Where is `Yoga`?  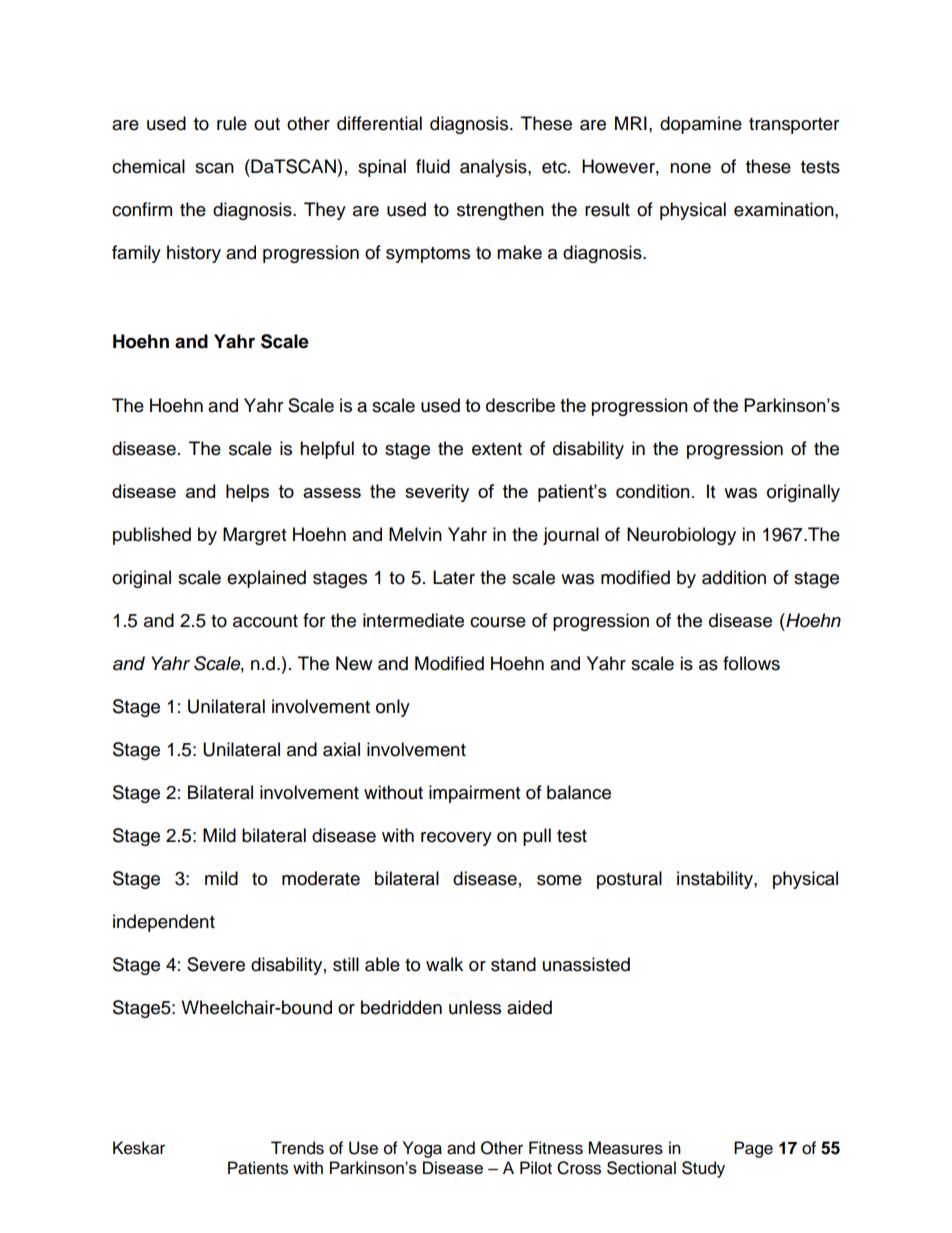
Yoga is located at coordinates (422, 1149).
